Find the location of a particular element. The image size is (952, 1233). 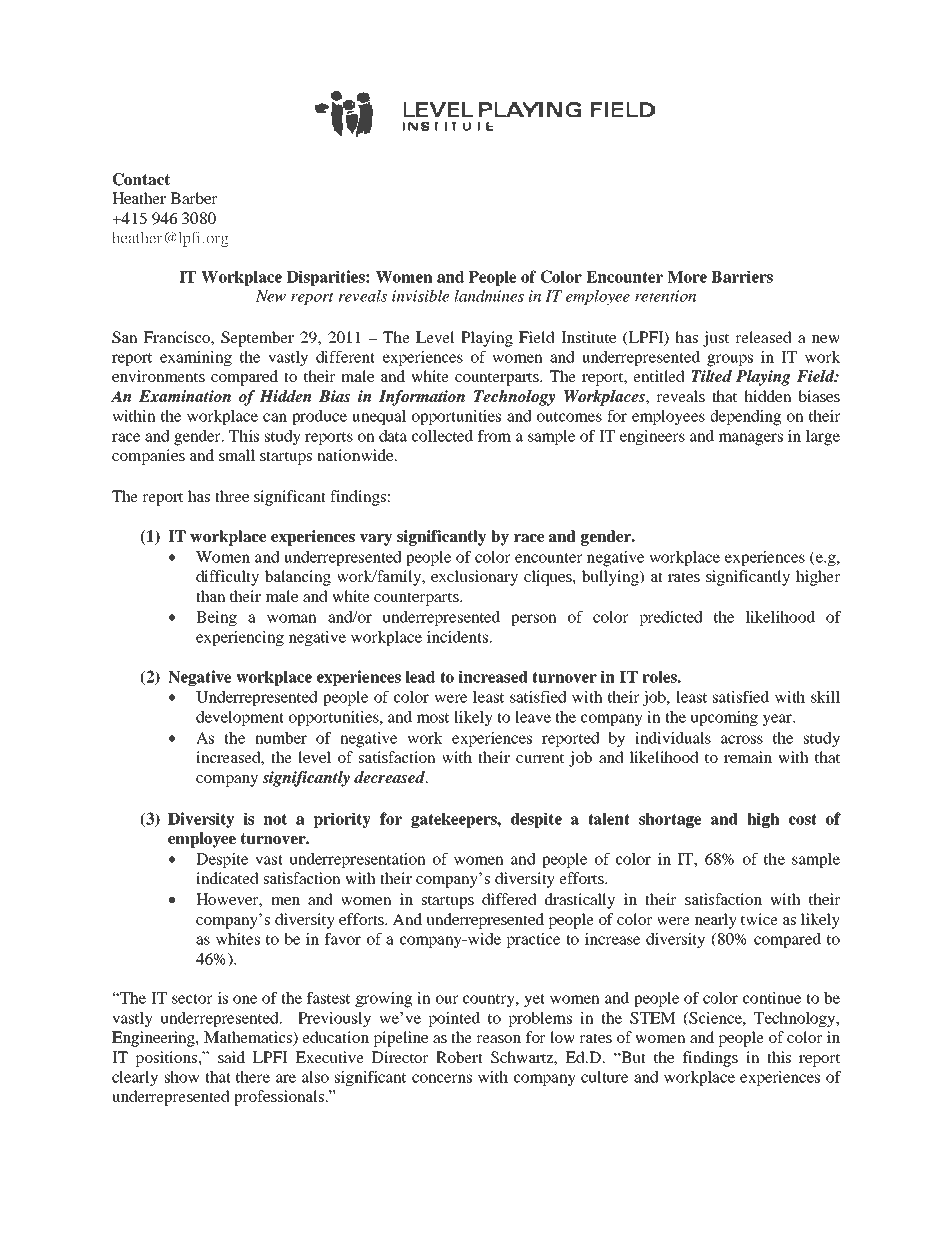

professionals is located at coordinates (280, 1098).
